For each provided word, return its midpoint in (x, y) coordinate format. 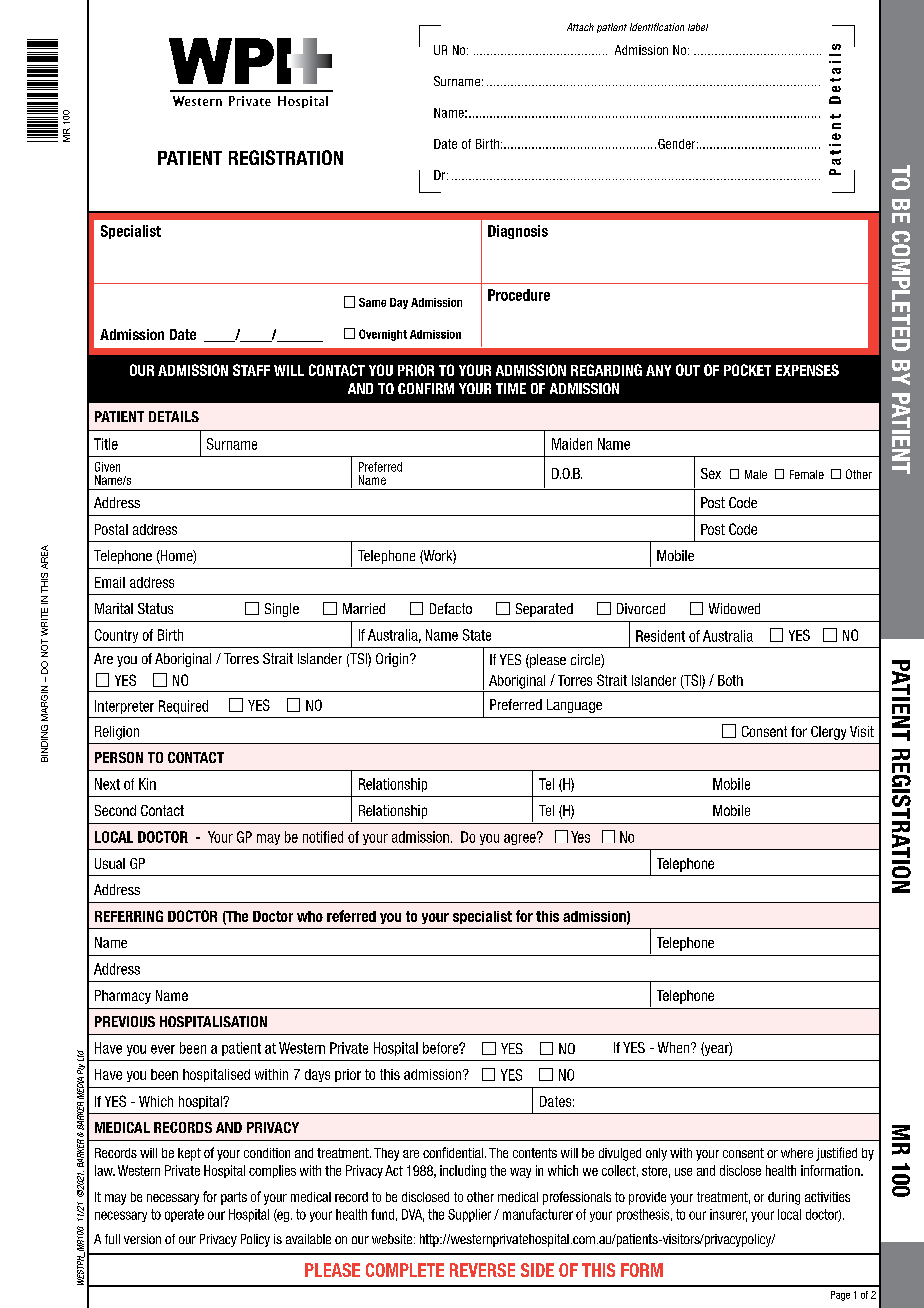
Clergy (828, 733)
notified (323, 837)
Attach (580, 27)
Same (372, 302)
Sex (711, 473)
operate (184, 1215)
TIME (511, 388)
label (698, 27)
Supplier (469, 1215)
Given (107, 467)
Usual (110, 863)
